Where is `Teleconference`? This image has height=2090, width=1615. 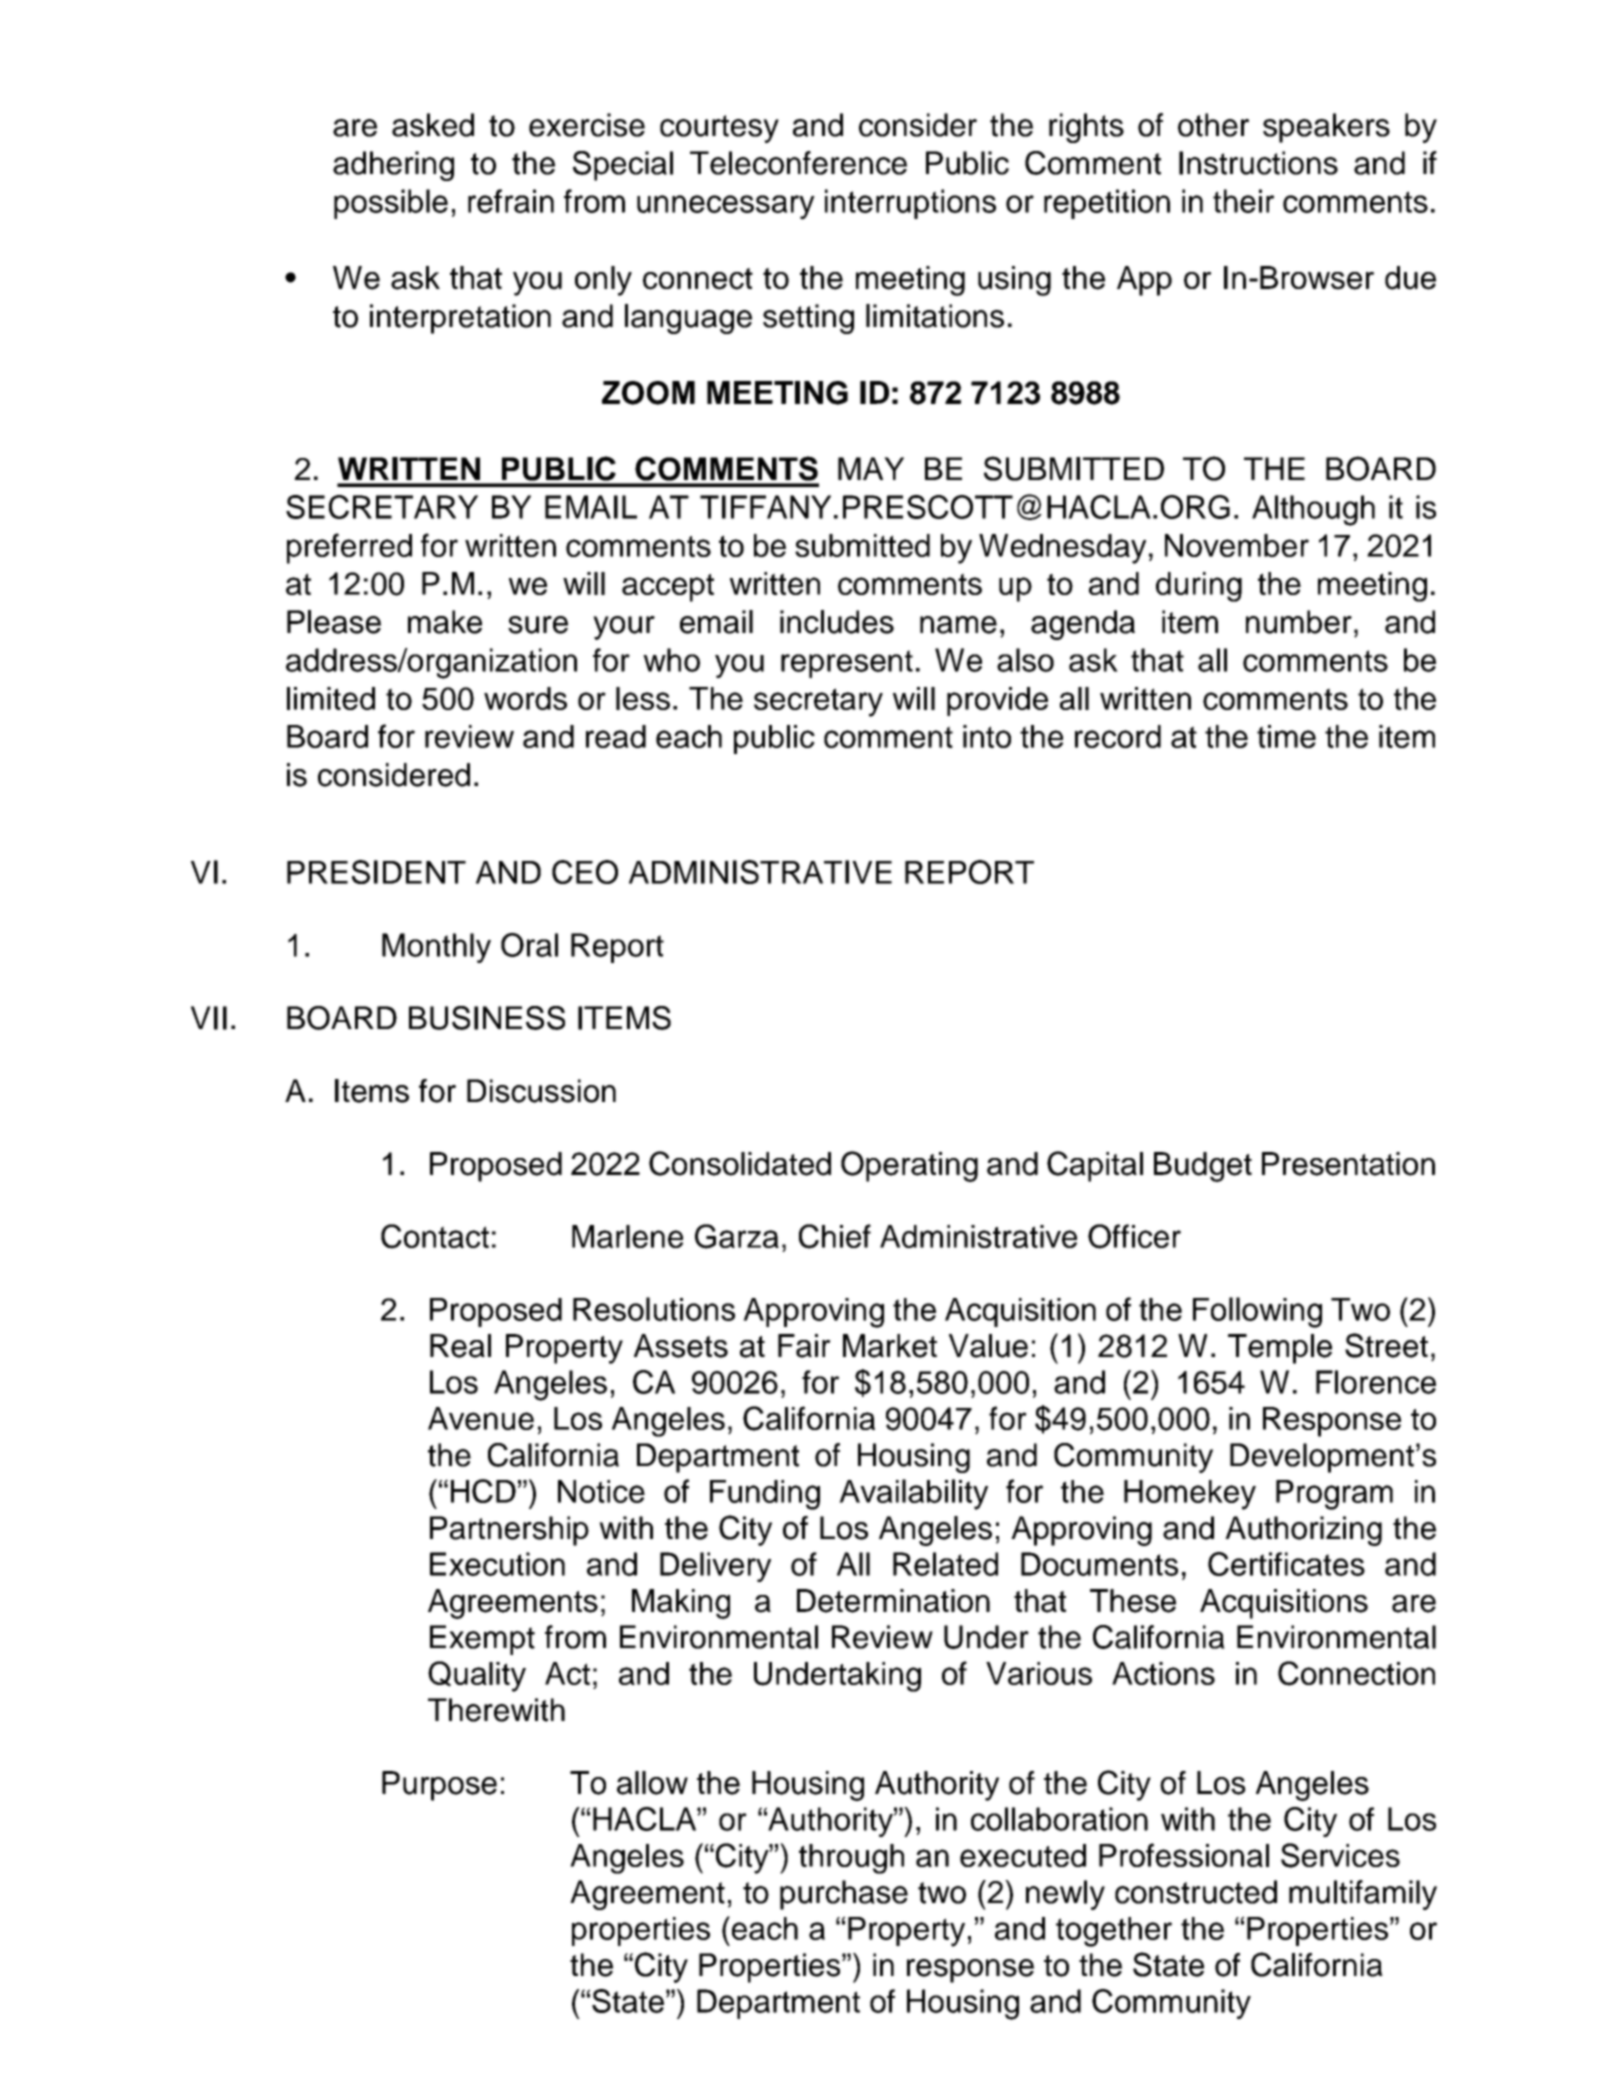 Teleconference is located at coordinates (798, 163).
